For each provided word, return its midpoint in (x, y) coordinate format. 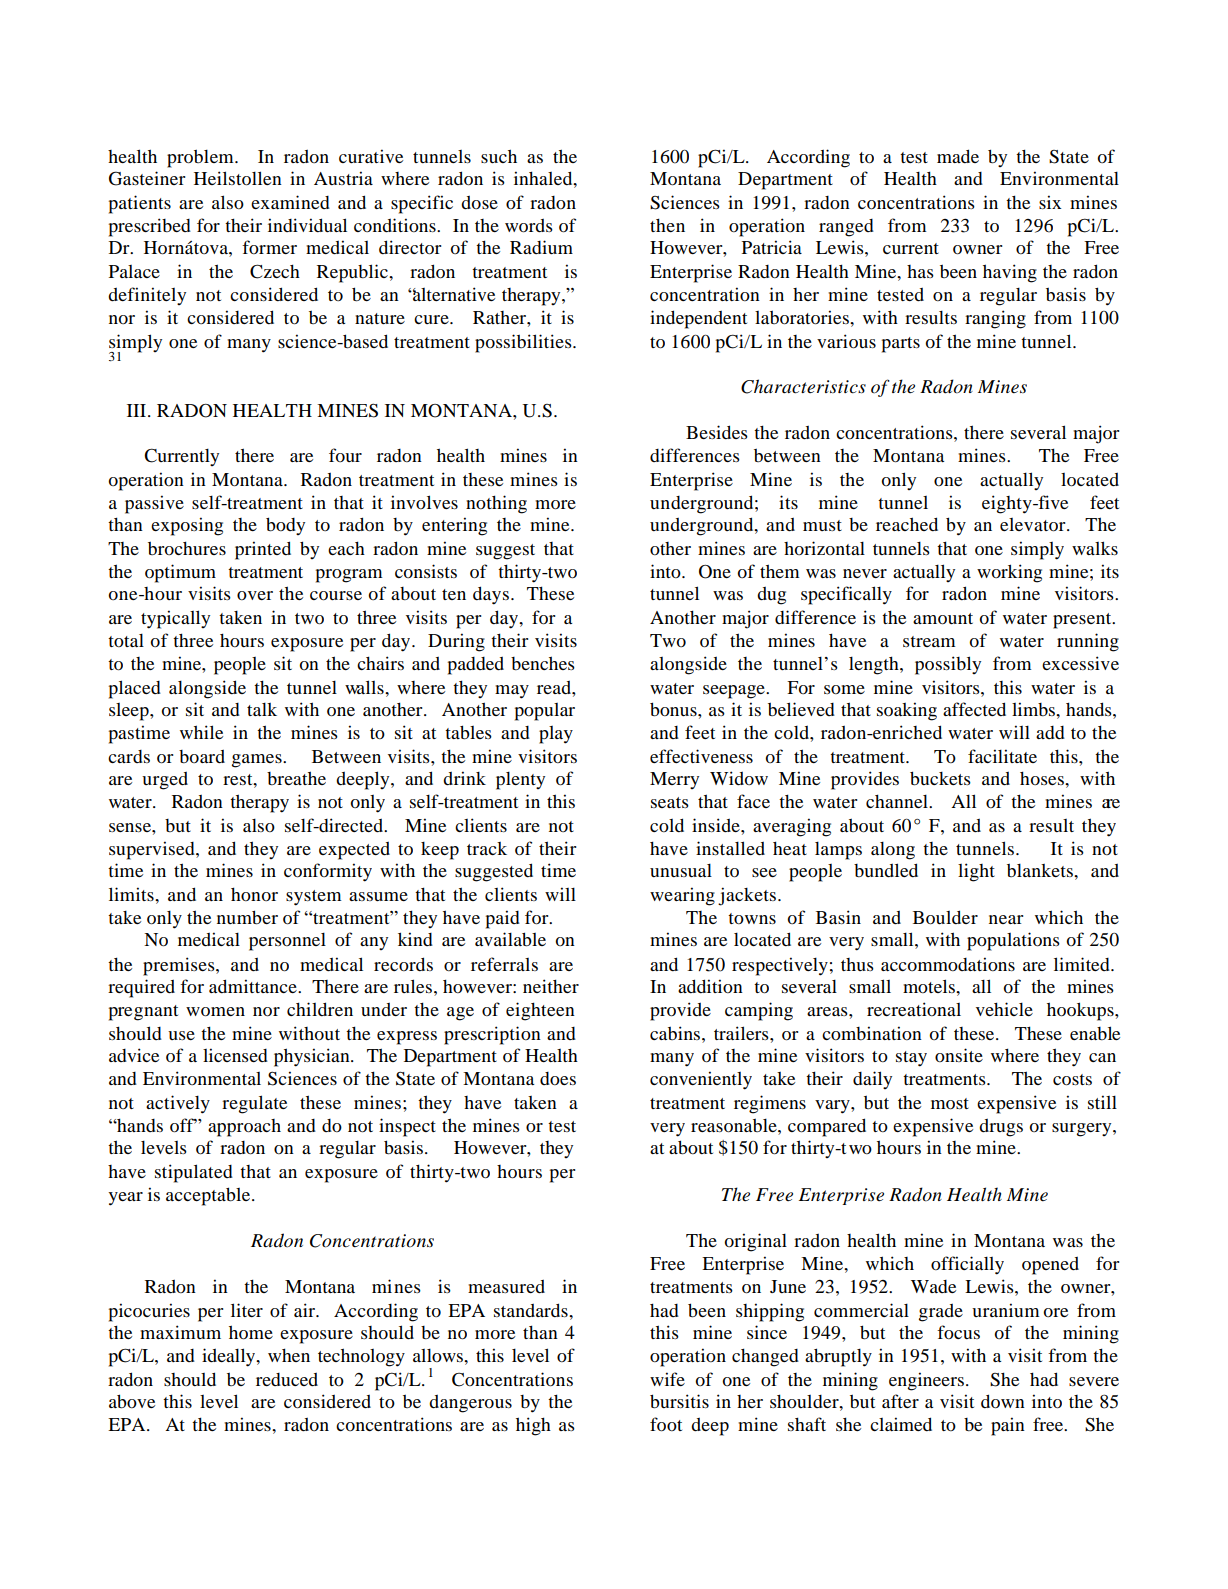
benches (543, 663)
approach (244, 1128)
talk (262, 709)
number (247, 917)
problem (201, 158)
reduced (287, 1379)
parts (901, 345)
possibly (948, 665)
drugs (1001, 1127)
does (558, 1078)
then (667, 225)
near (1006, 919)
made (958, 156)
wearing (682, 896)
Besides (717, 432)
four (345, 455)
